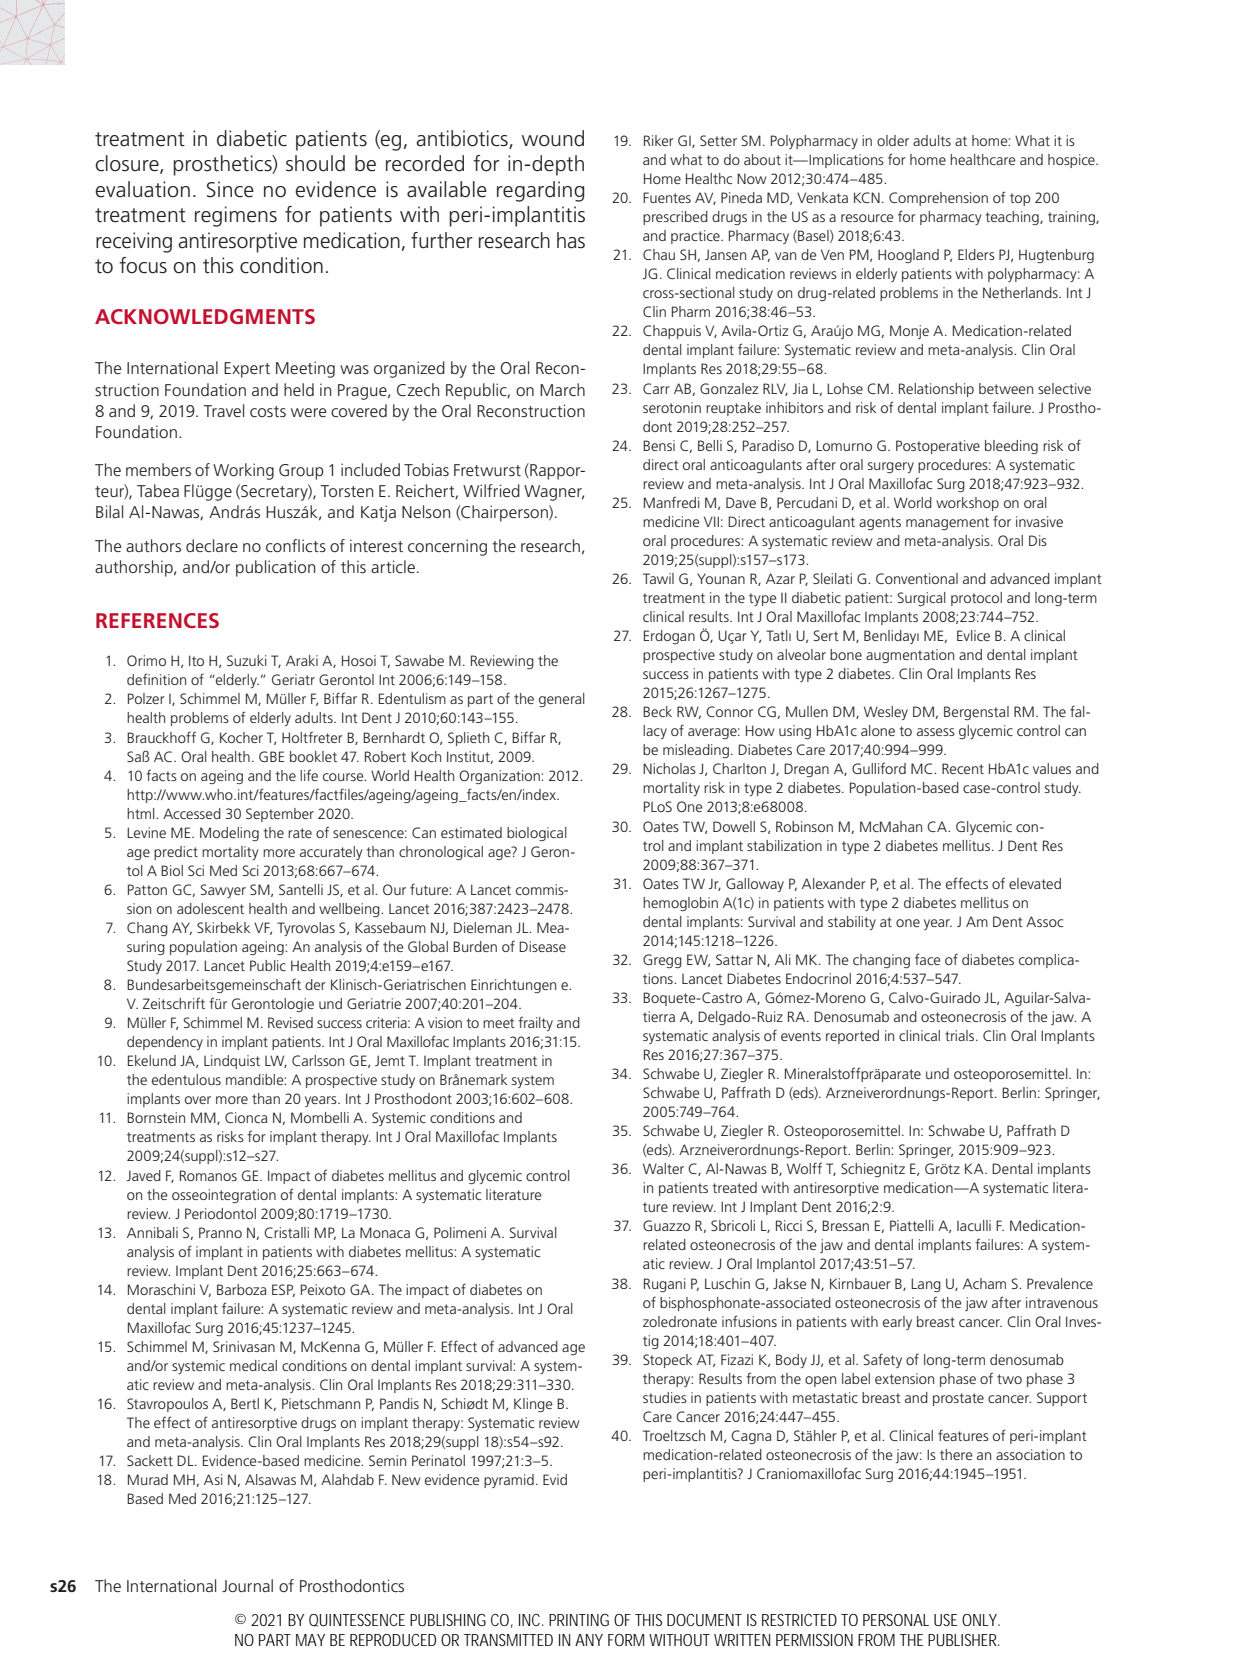  I want to click on VII, so click(711, 521).
